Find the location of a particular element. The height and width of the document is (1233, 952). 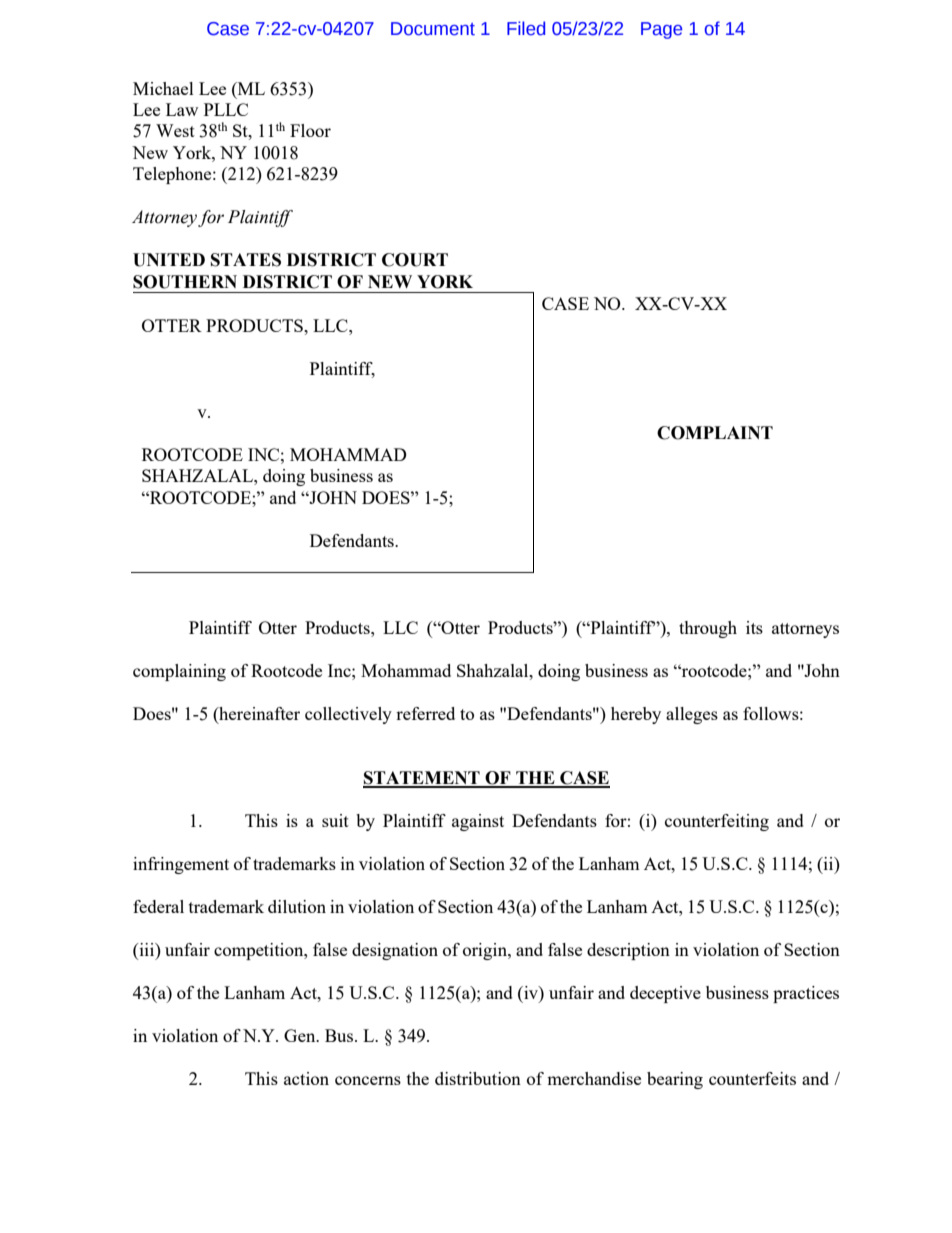

complaining is located at coordinates (179, 672).
